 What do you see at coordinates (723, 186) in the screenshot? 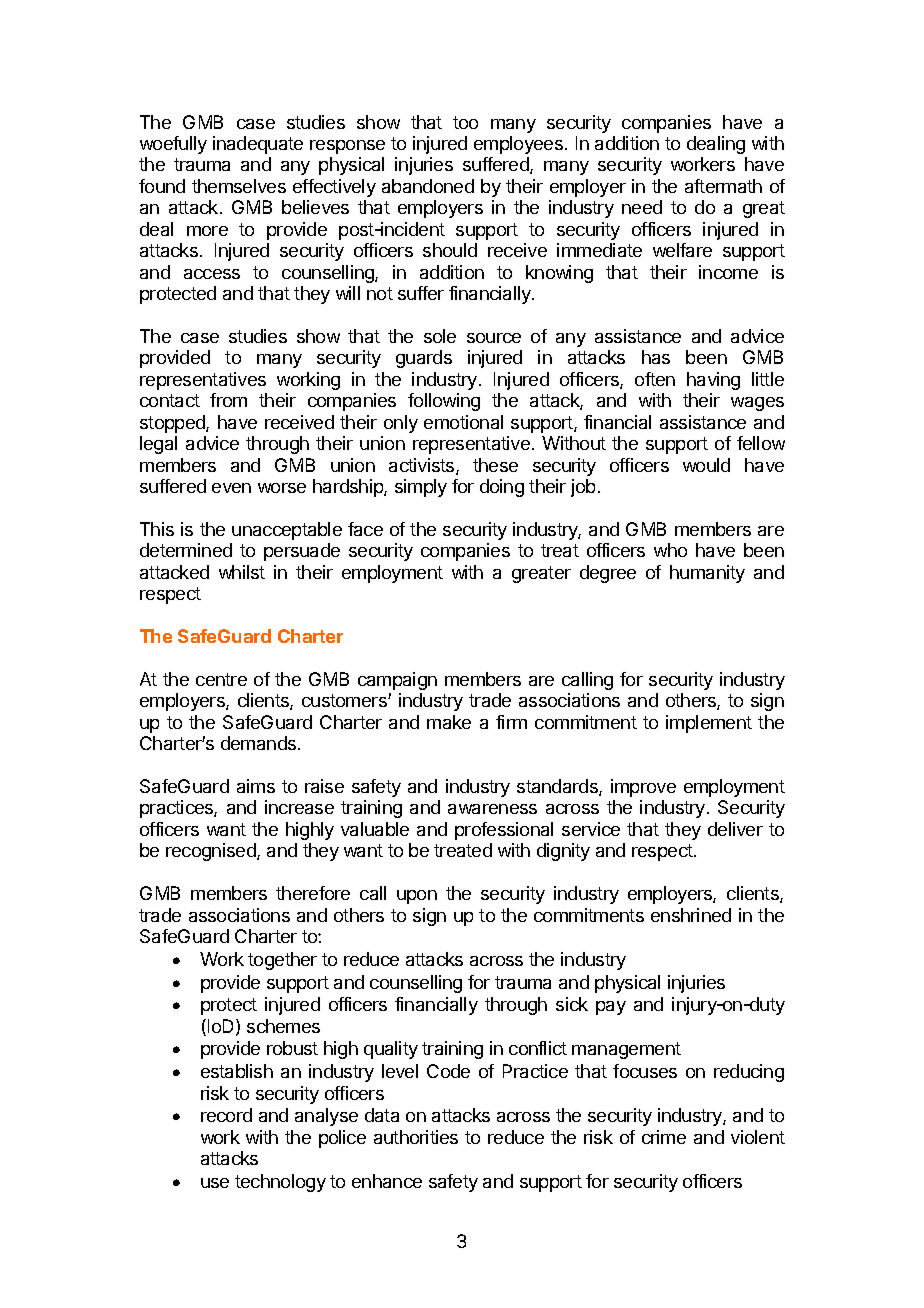
I see `aftermath` at bounding box center [723, 186].
